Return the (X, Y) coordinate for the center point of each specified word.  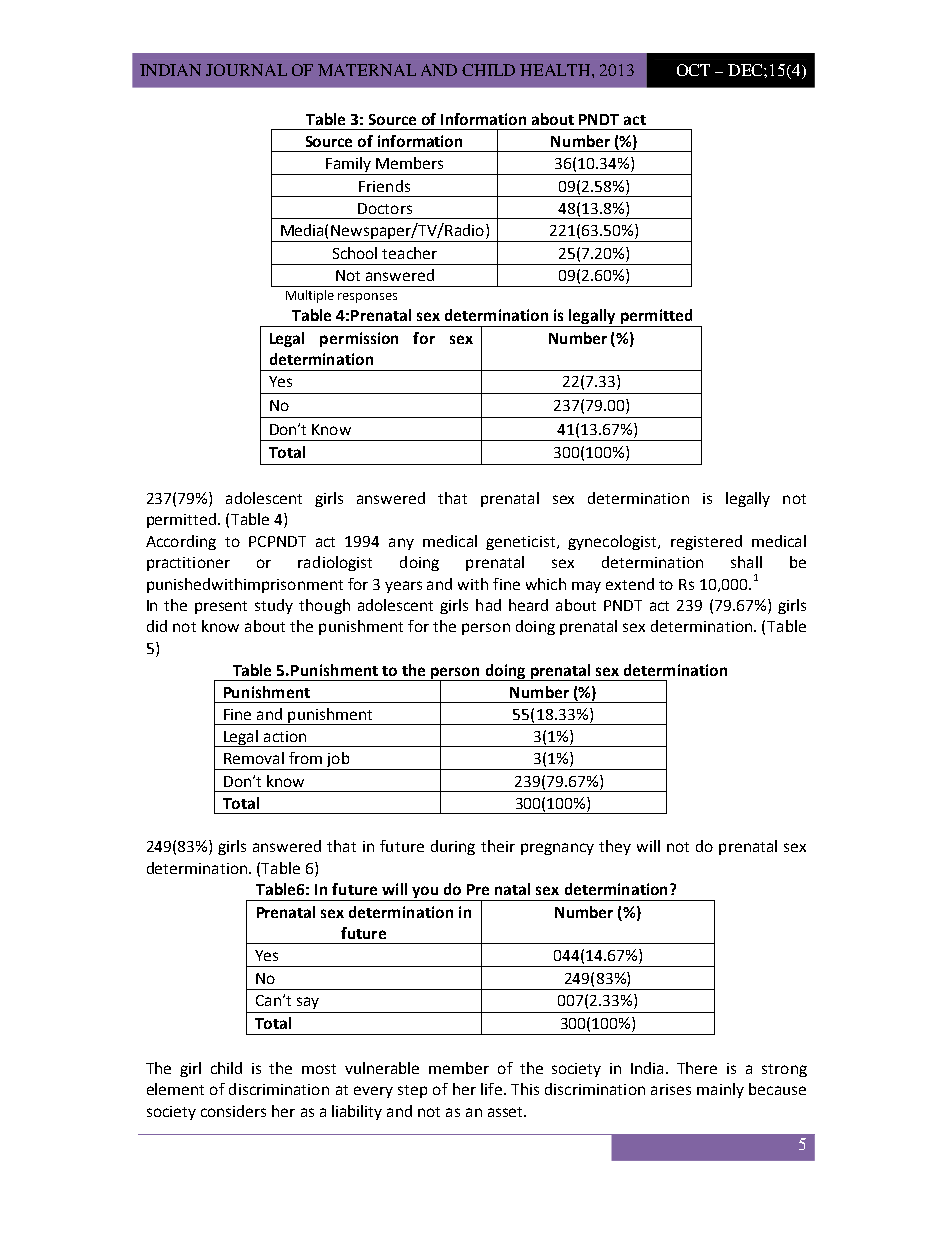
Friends (384, 186)
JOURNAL (246, 70)
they (615, 847)
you (425, 893)
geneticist (520, 543)
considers (233, 1111)
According (181, 542)
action (285, 736)
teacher (409, 253)
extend (630, 584)
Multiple (310, 296)
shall (746, 562)
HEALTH (556, 70)
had (488, 605)
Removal (254, 758)
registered (706, 542)
